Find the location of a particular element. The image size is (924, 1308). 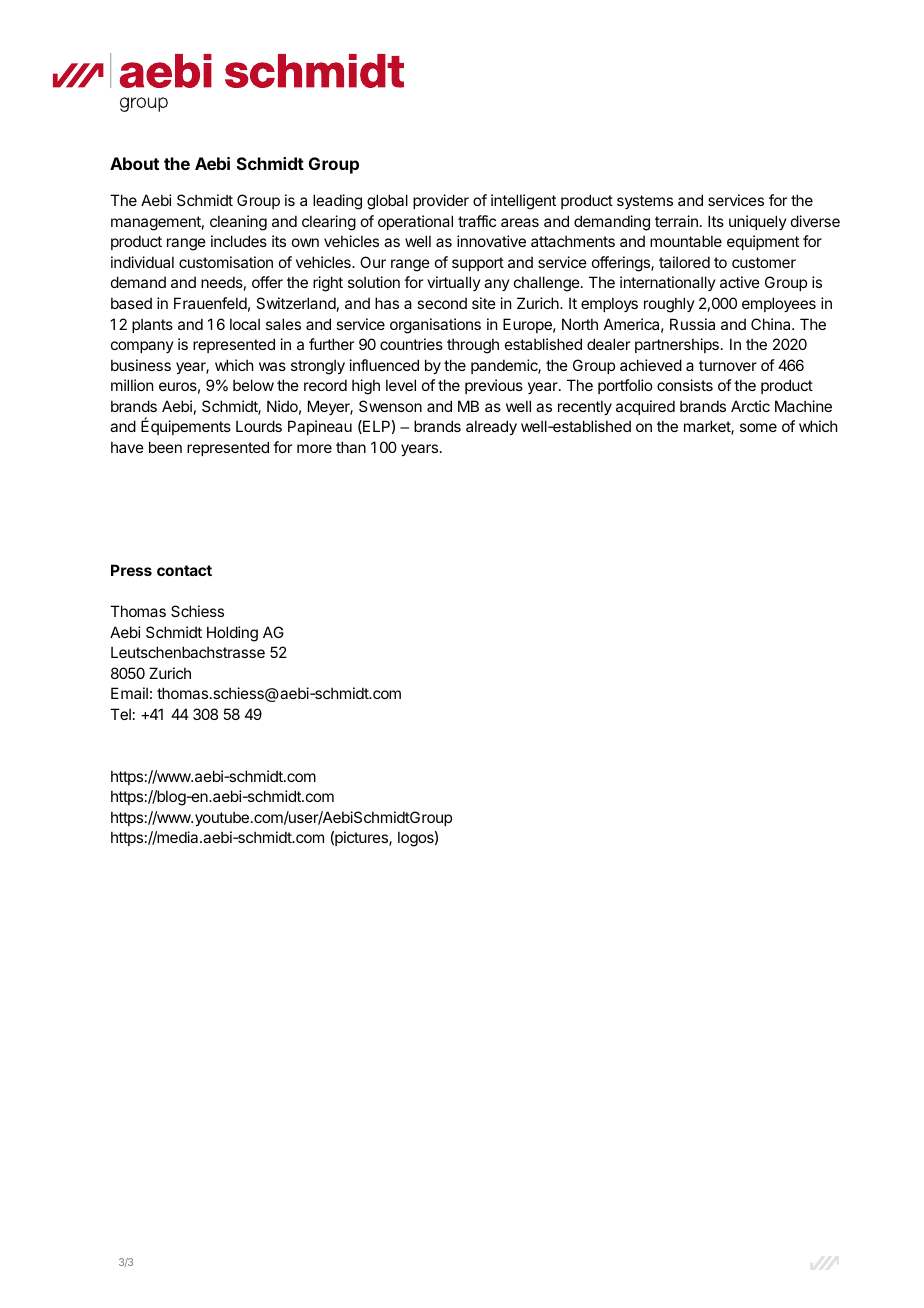

provider is located at coordinates (441, 201).
